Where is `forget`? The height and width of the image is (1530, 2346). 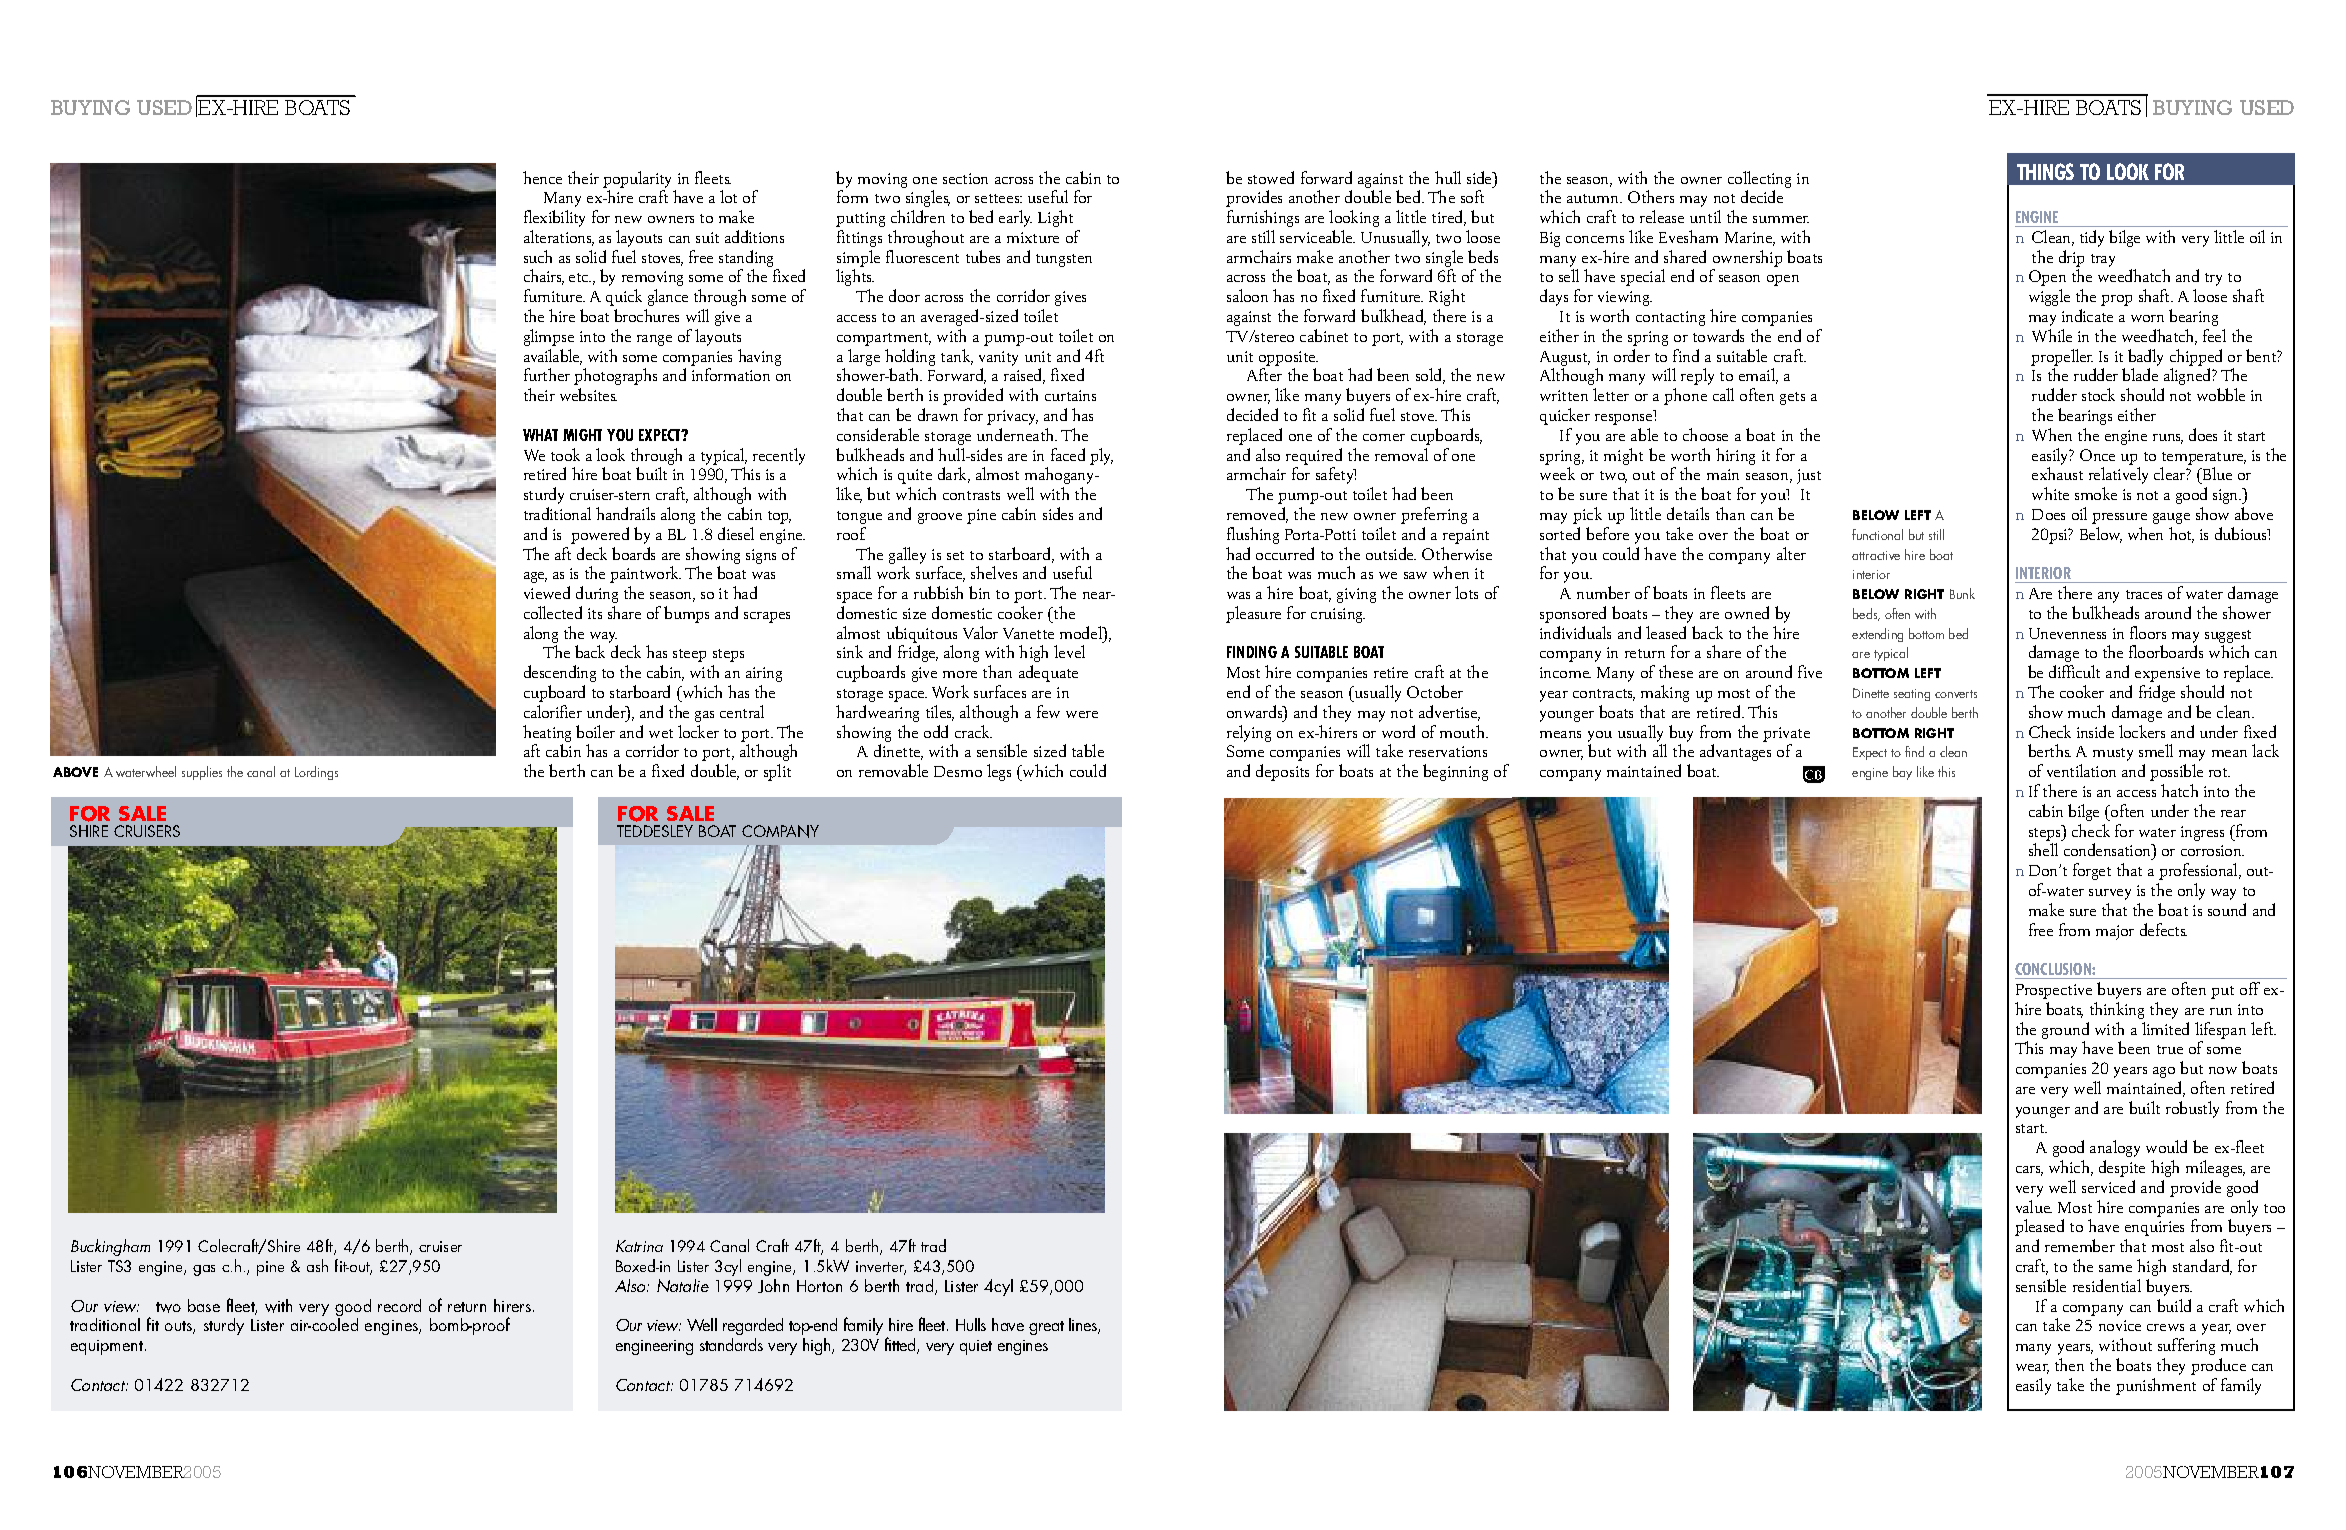
forget is located at coordinates (2092, 871).
